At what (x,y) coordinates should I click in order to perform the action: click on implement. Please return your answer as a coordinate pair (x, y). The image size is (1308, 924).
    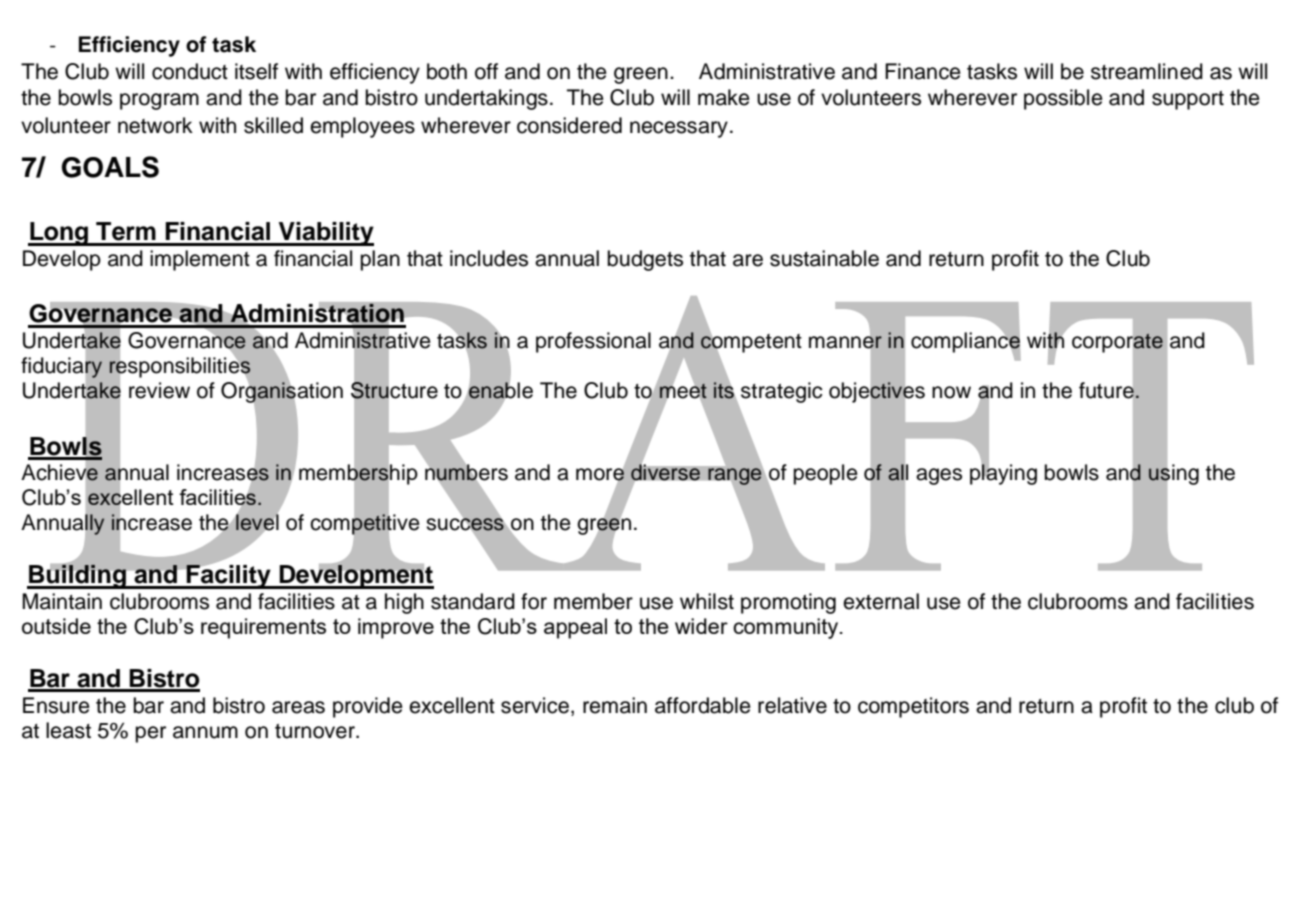
    Looking at the image, I should click on (200, 260).
